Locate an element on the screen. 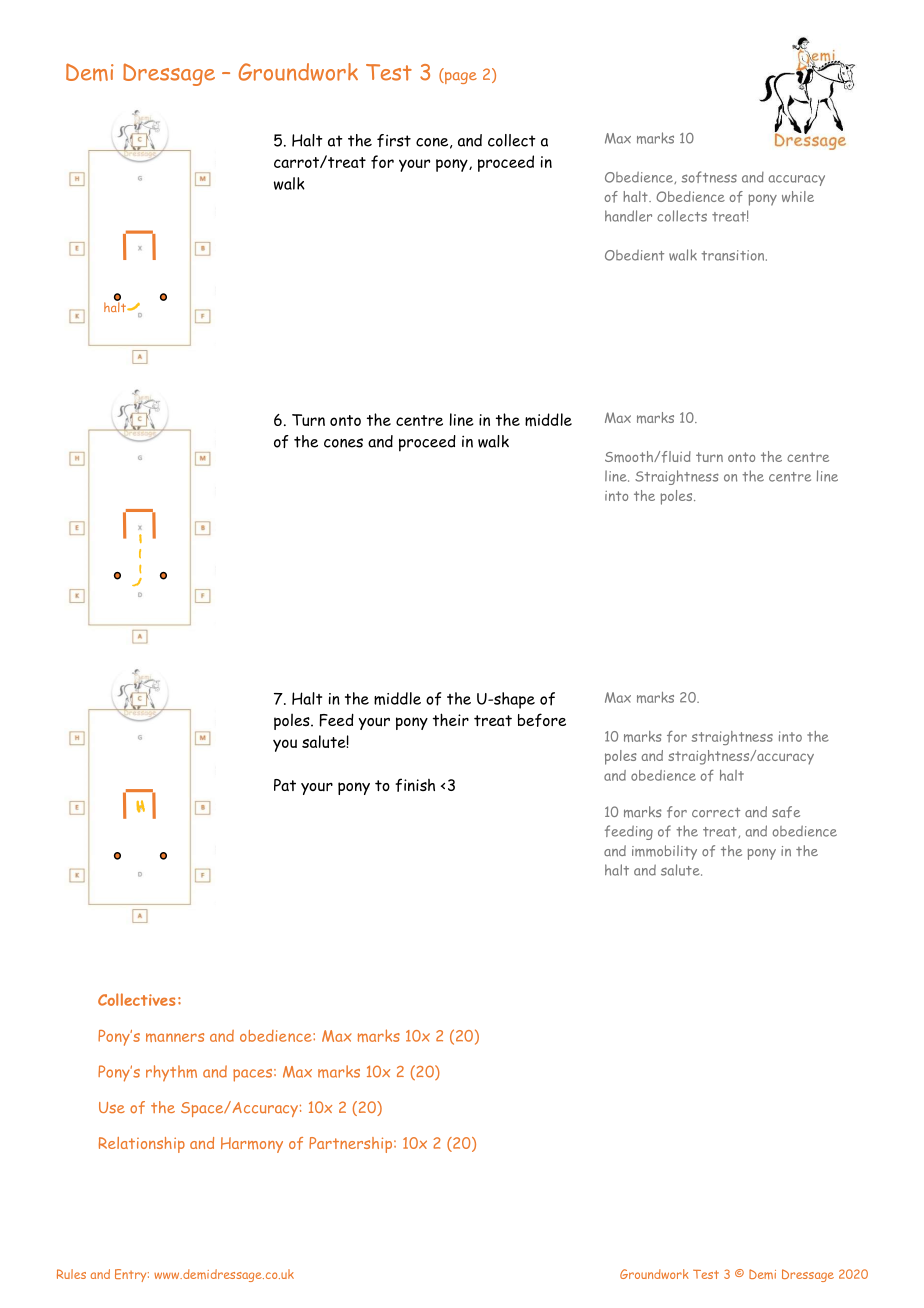  softness is located at coordinates (709, 177).
